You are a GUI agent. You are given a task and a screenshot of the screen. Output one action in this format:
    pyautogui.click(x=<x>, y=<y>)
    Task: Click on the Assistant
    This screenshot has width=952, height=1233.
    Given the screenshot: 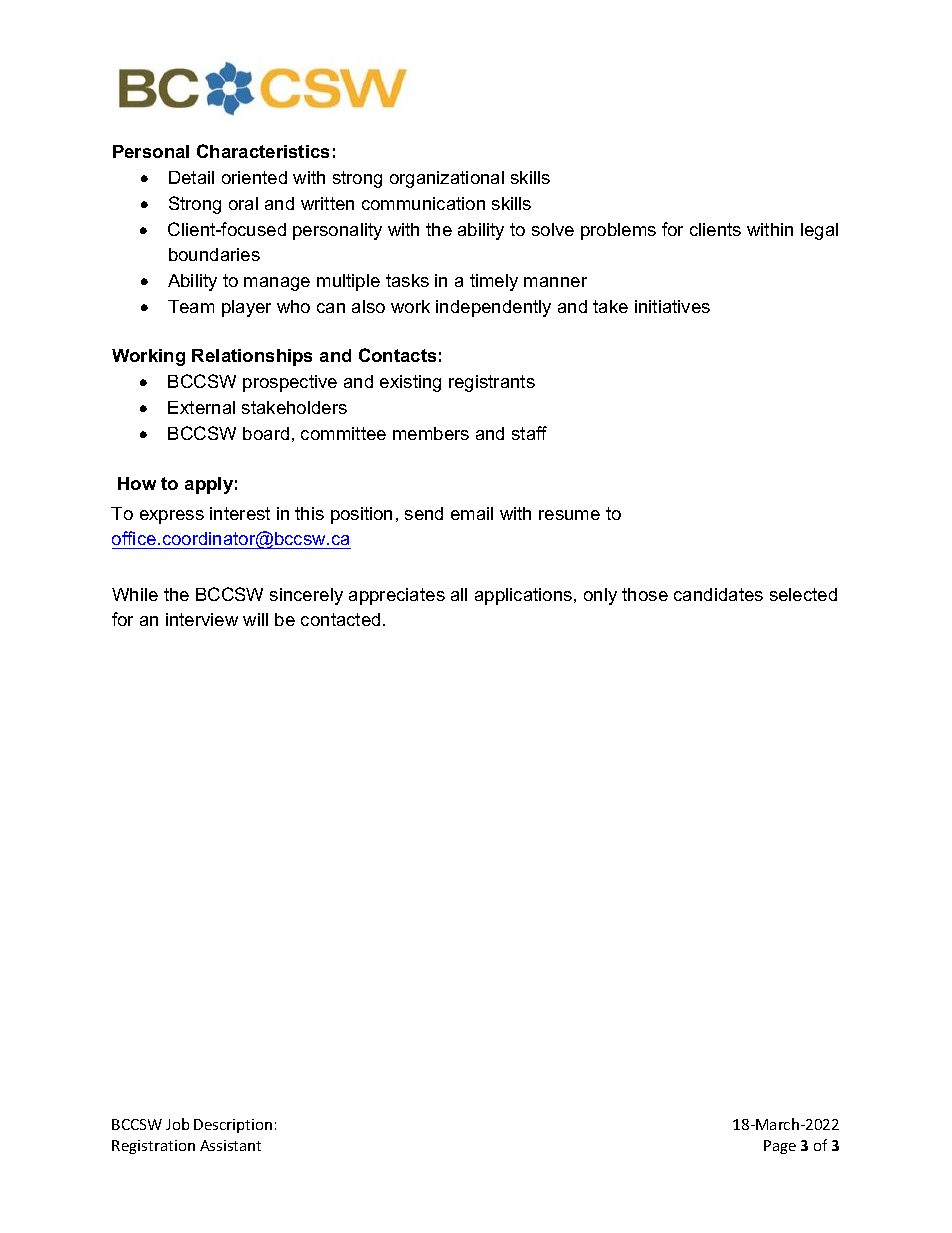 What is the action you would take?
    pyautogui.click(x=230, y=1145)
